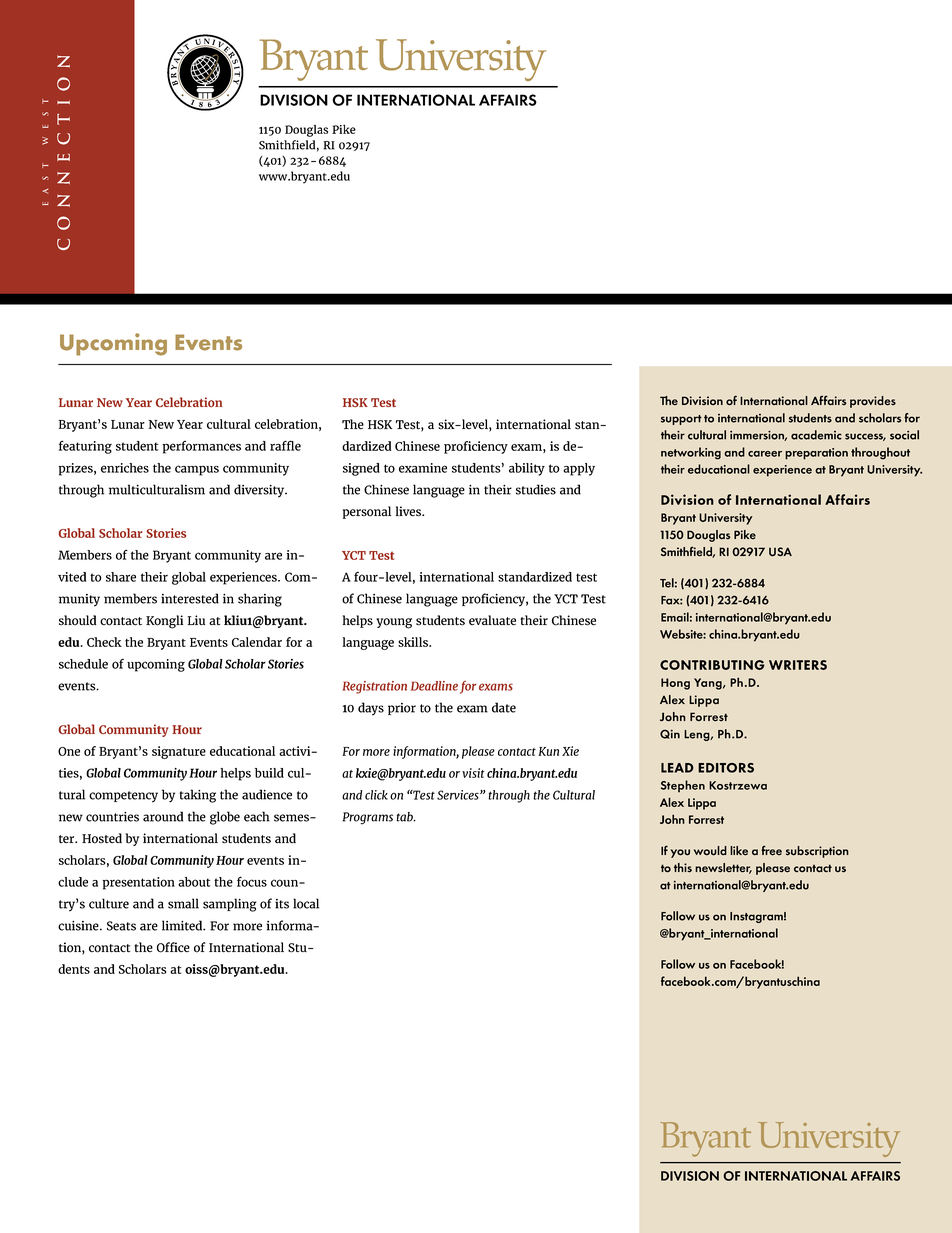 This screenshot has width=952, height=1233. What do you see at coordinates (683, 786) in the screenshot?
I see `Stephen` at bounding box center [683, 786].
